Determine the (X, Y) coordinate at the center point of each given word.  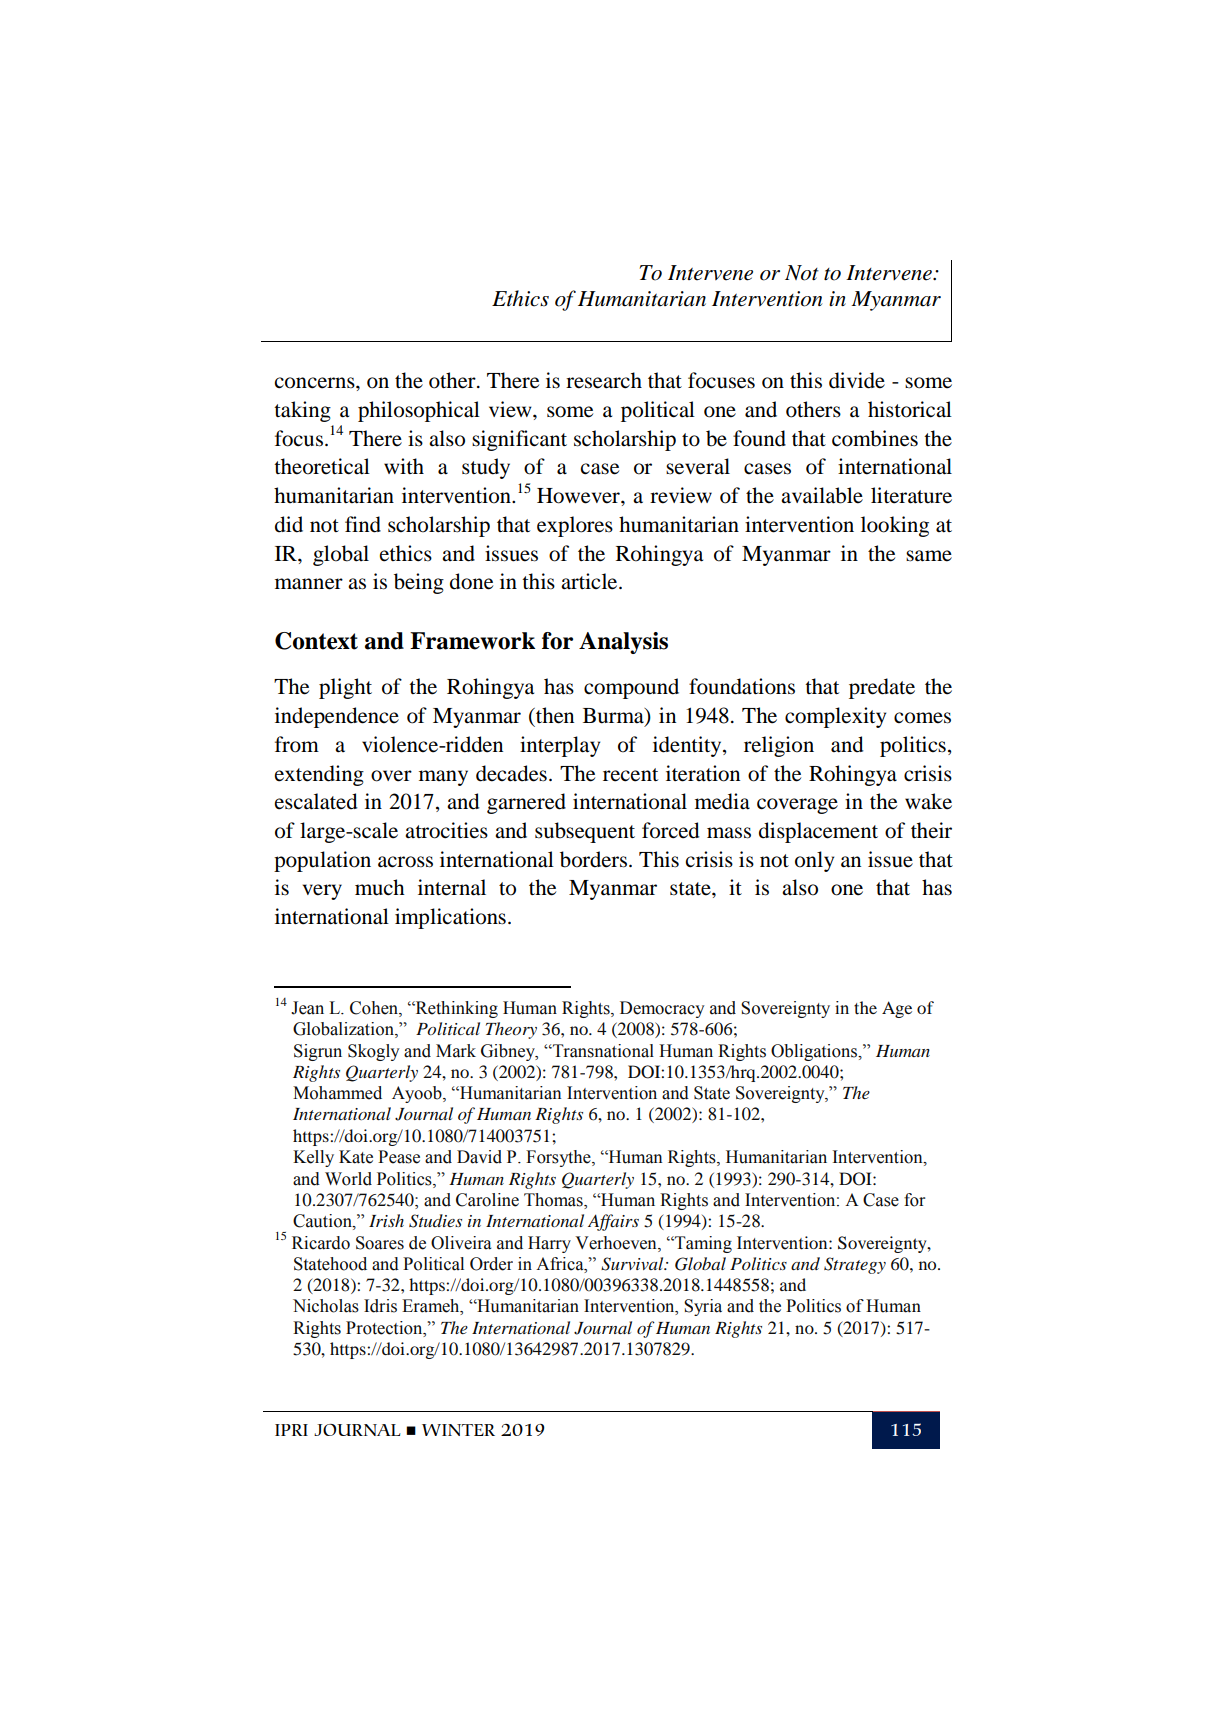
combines (875, 438)
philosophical (419, 411)
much (380, 887)
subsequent (585, 832)
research (604, 380)
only (814, 861)
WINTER (458, 1430)
